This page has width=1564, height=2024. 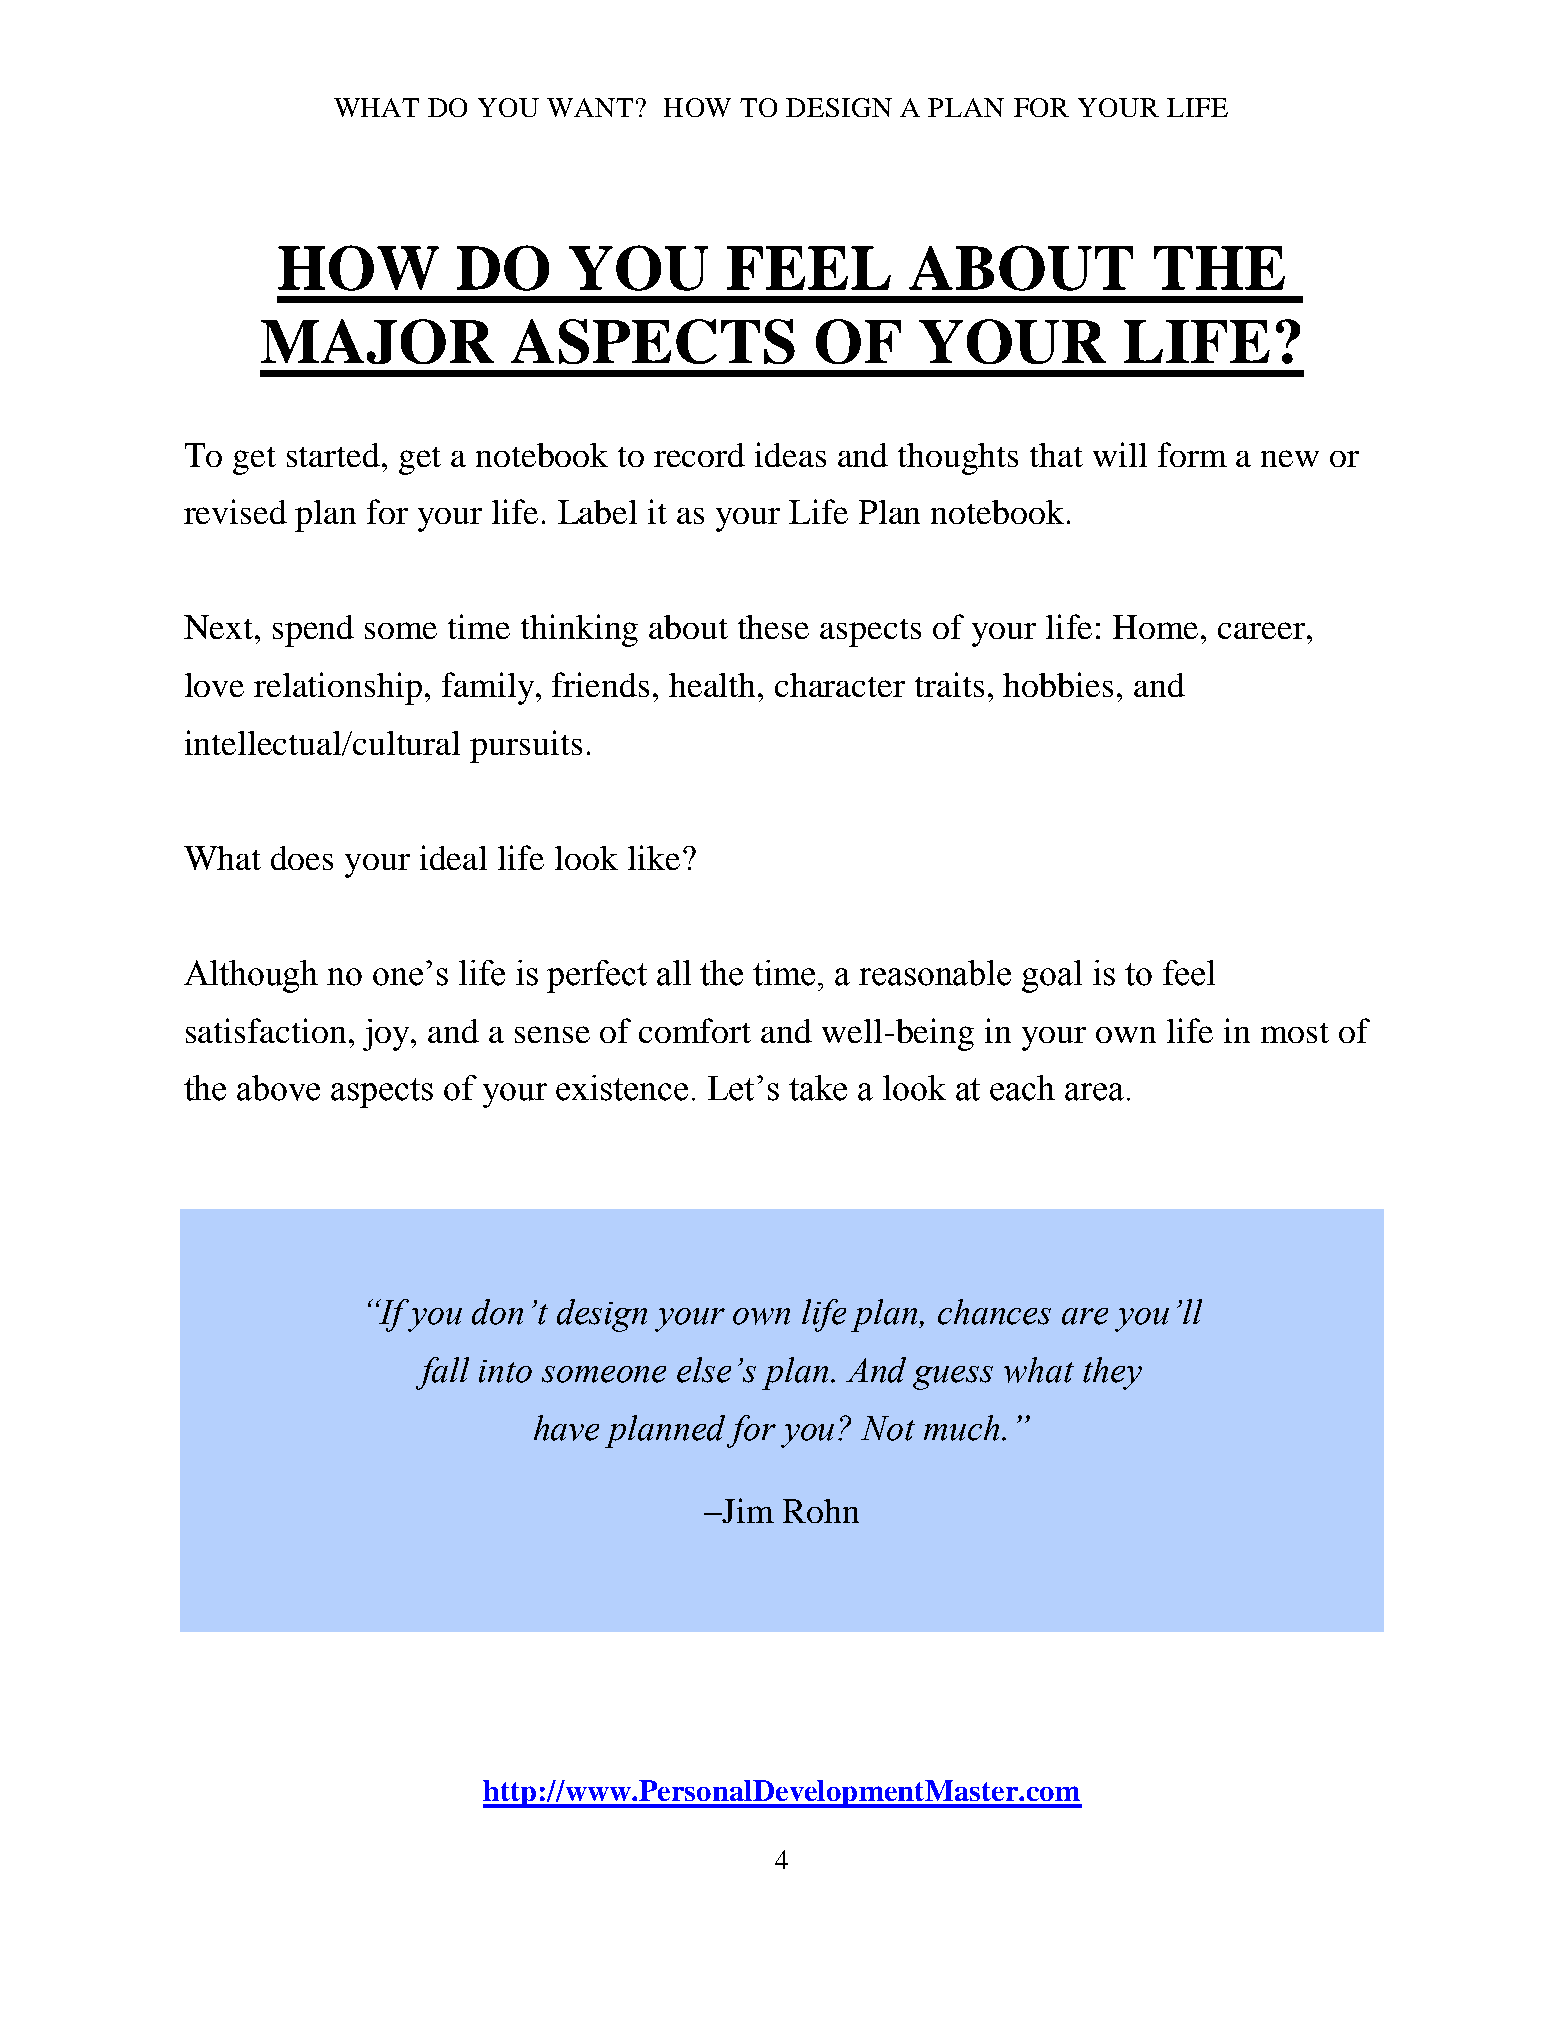 I want to click on ideas, so click(x=790, y=454).
